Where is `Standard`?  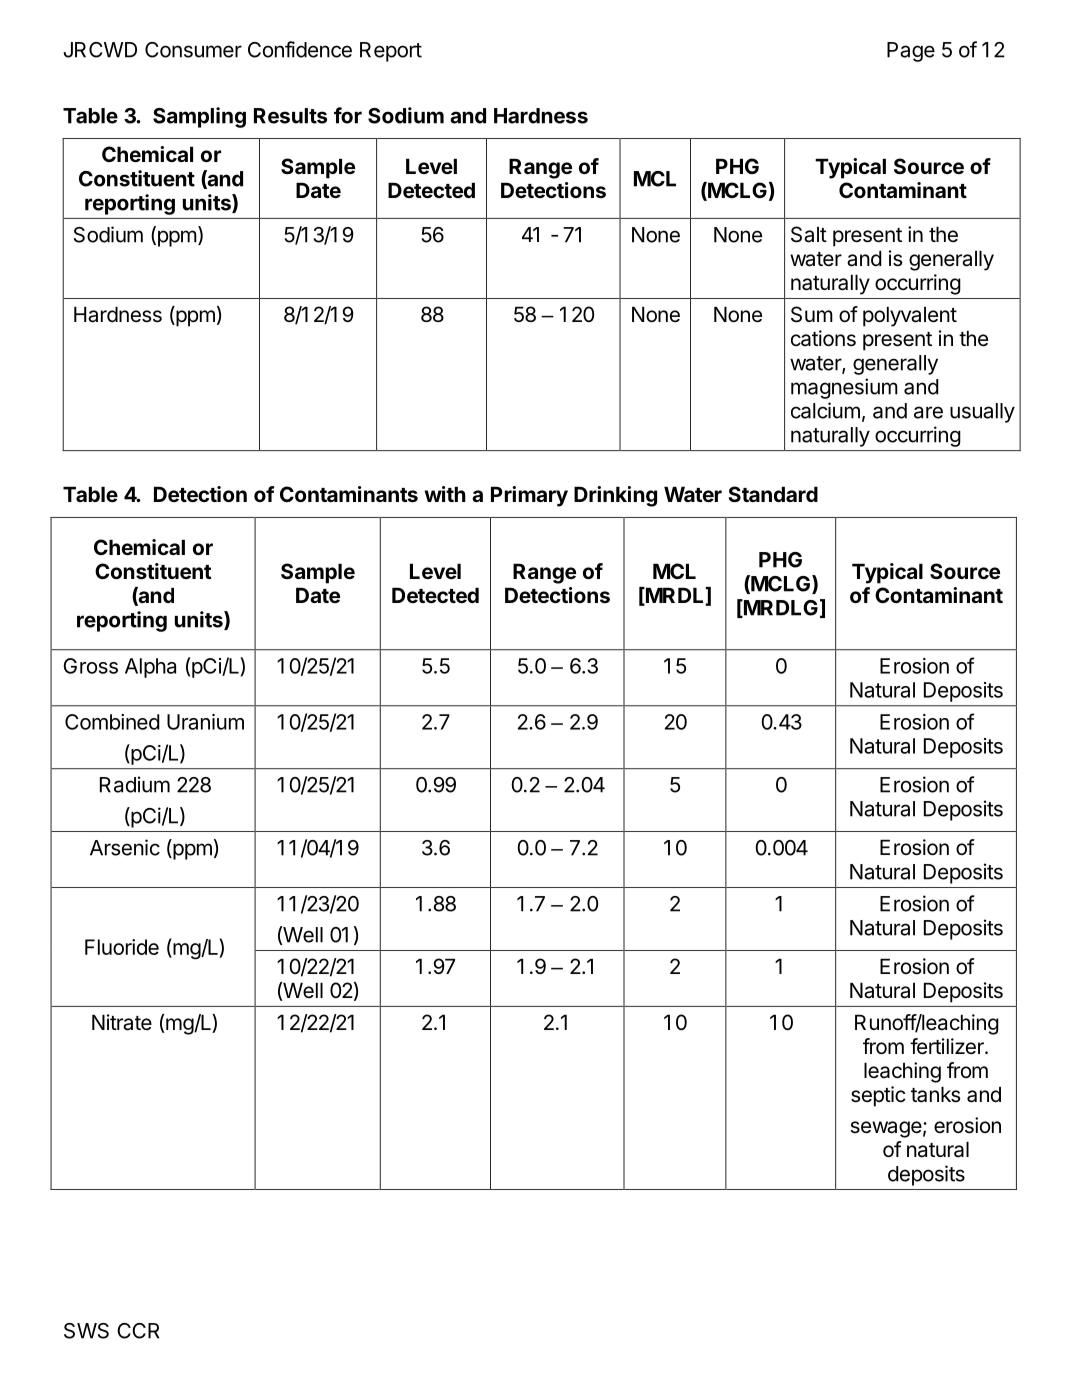 Standard is located at coordinates (773, 494).
